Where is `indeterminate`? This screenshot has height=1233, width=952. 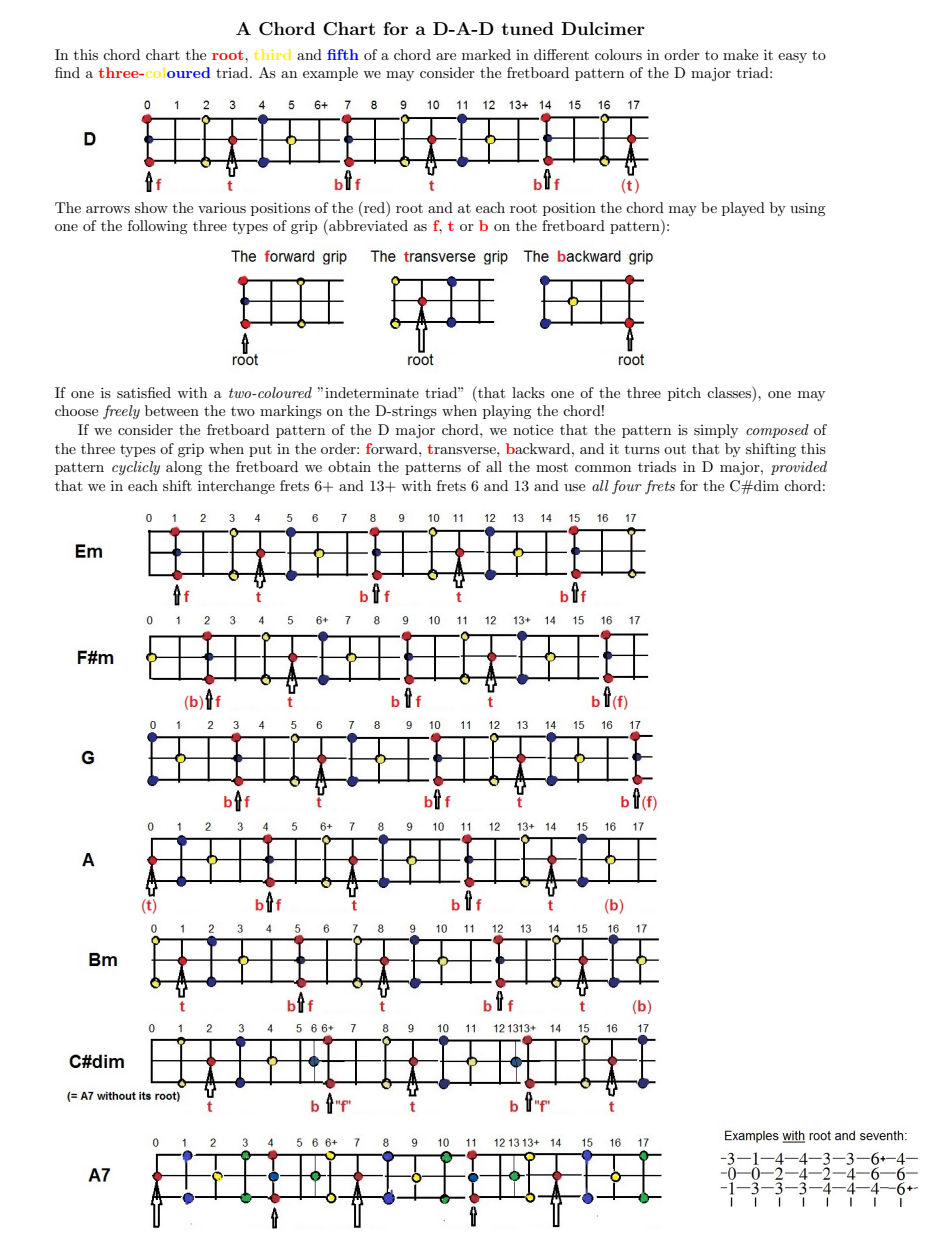 indeterminate is located at coordinates (372, 392).
